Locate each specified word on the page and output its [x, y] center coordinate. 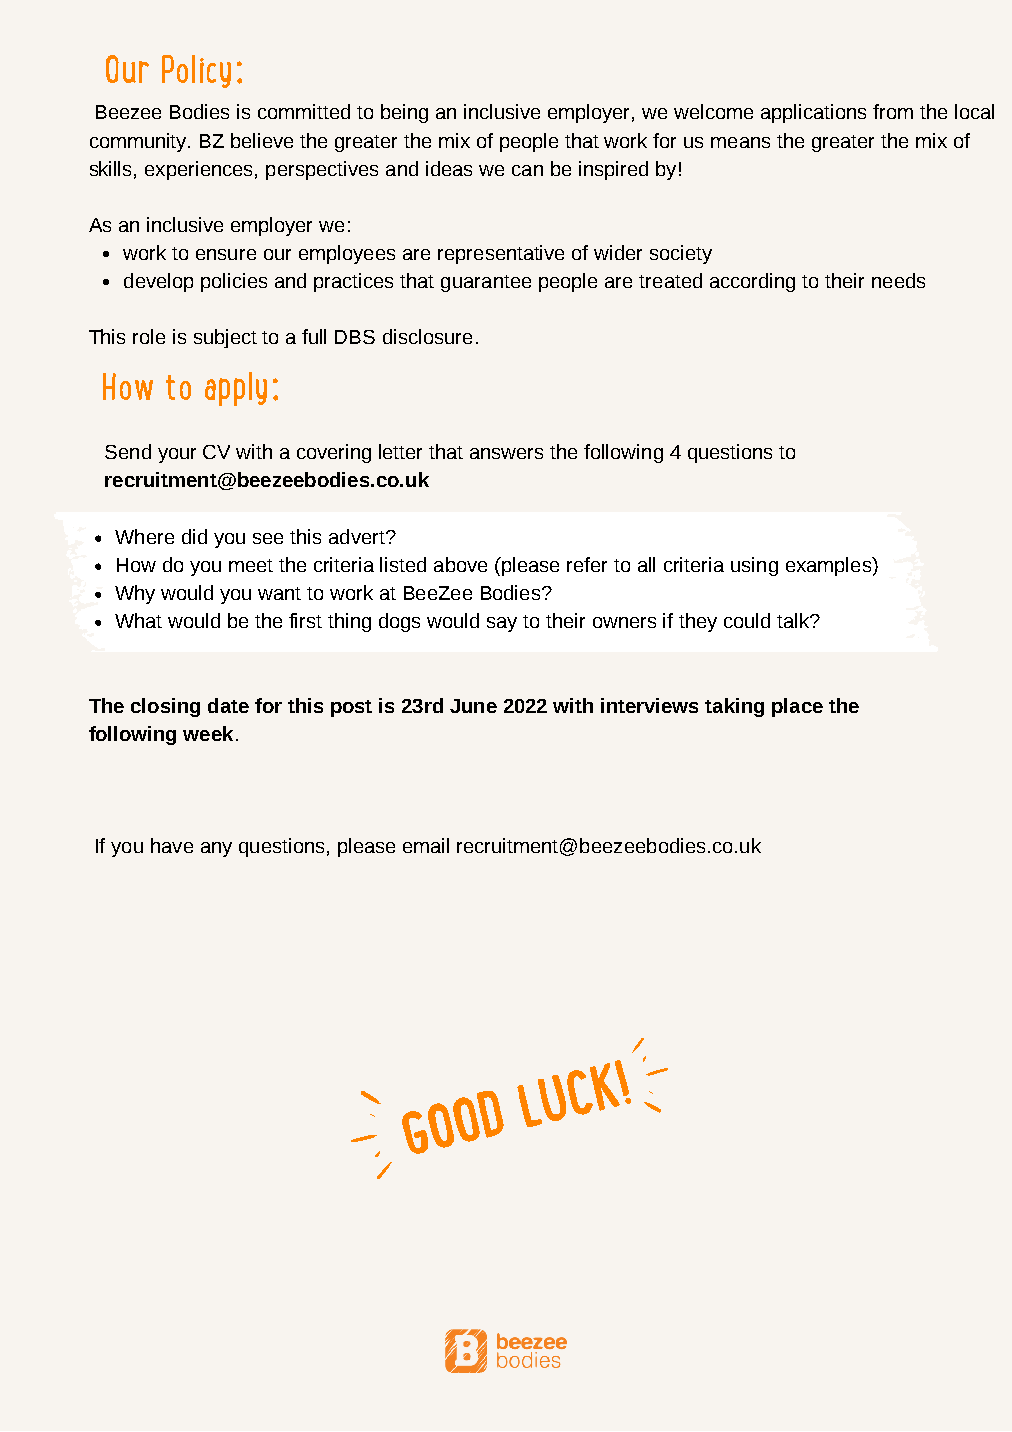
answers [506, 453]
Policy [196, 71]
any [216, 849]
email [426, 845]
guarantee [486, 283]
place [797, 707]
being [404, 113]
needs [898, 280]
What [138, 620]
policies [234, 282]
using [754, 566]
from [893, 111]
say [502, 624]
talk [794, 620]
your [177, 455]
